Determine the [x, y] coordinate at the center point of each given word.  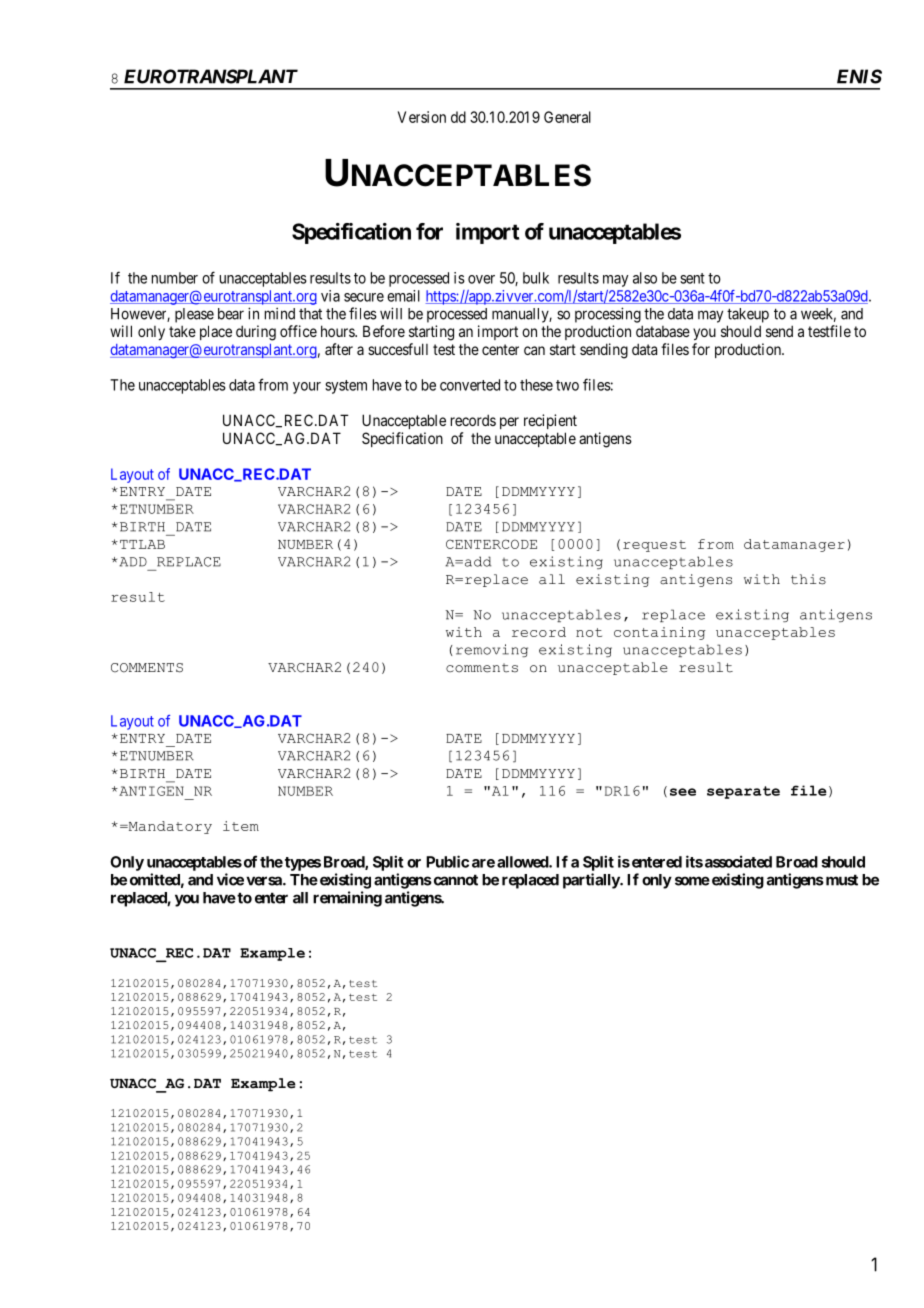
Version [422, 117]
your [307, 388]
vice [230, 879]
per [509, 423]
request [654, 546]
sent [692, 278]
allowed [523, 862]
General [567, 117]
